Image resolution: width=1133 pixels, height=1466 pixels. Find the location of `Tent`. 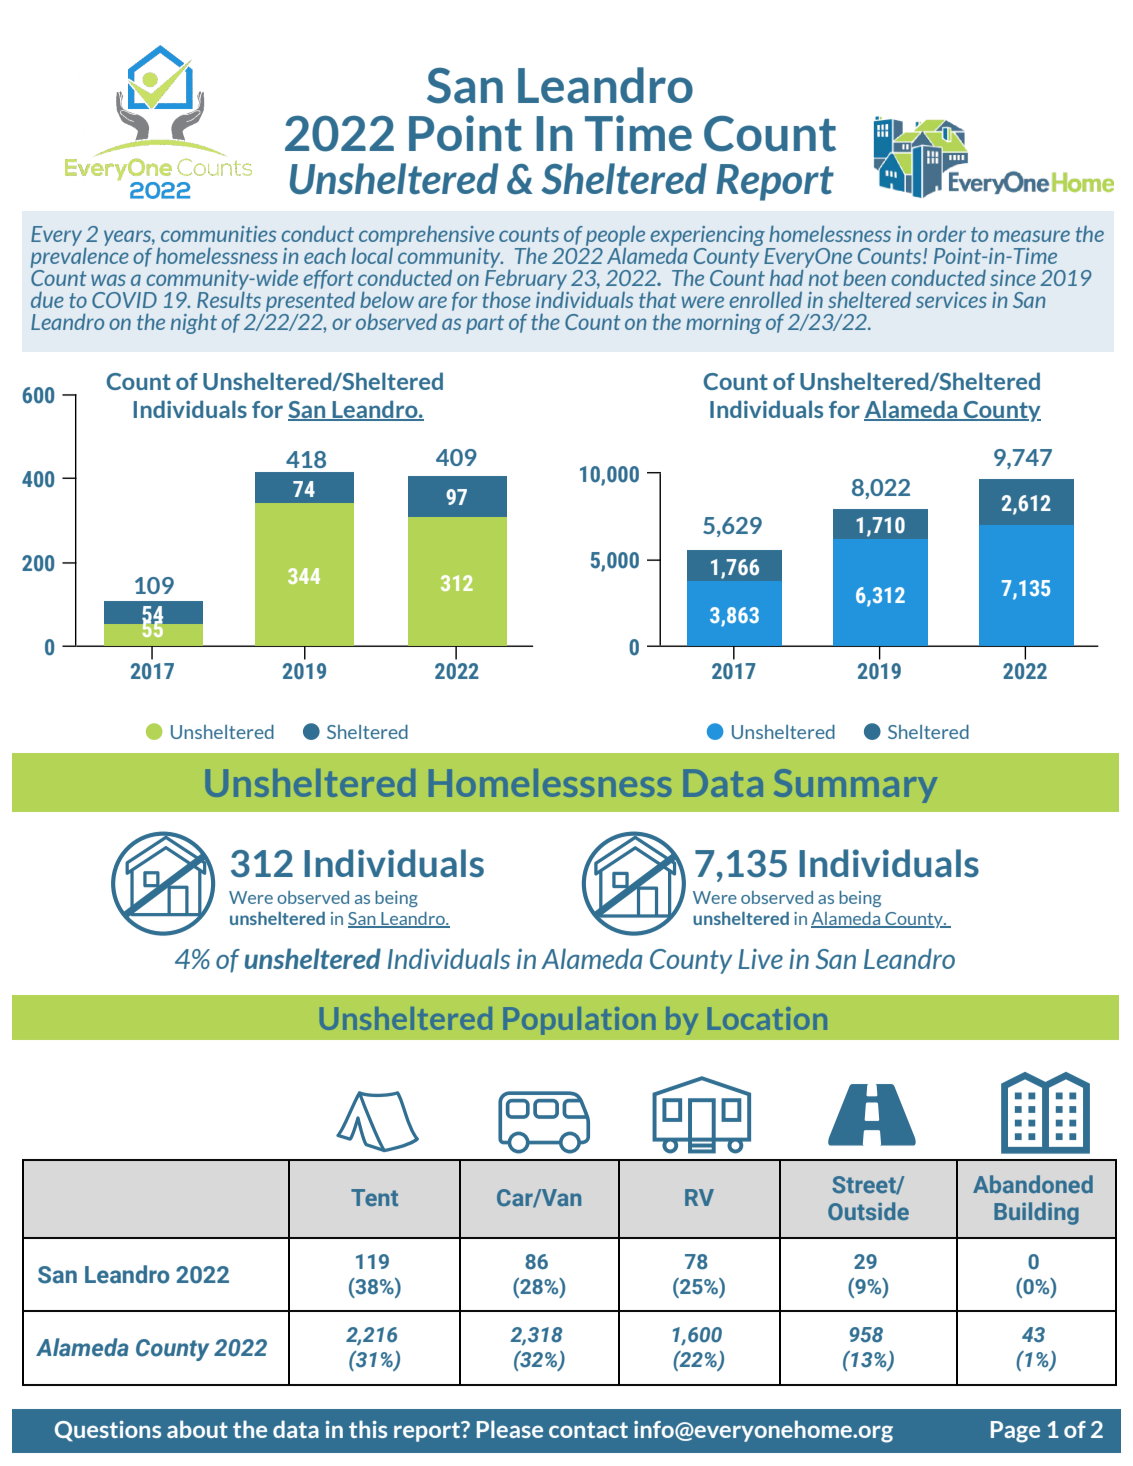

Tent is located at coordinates (374, 1197).
